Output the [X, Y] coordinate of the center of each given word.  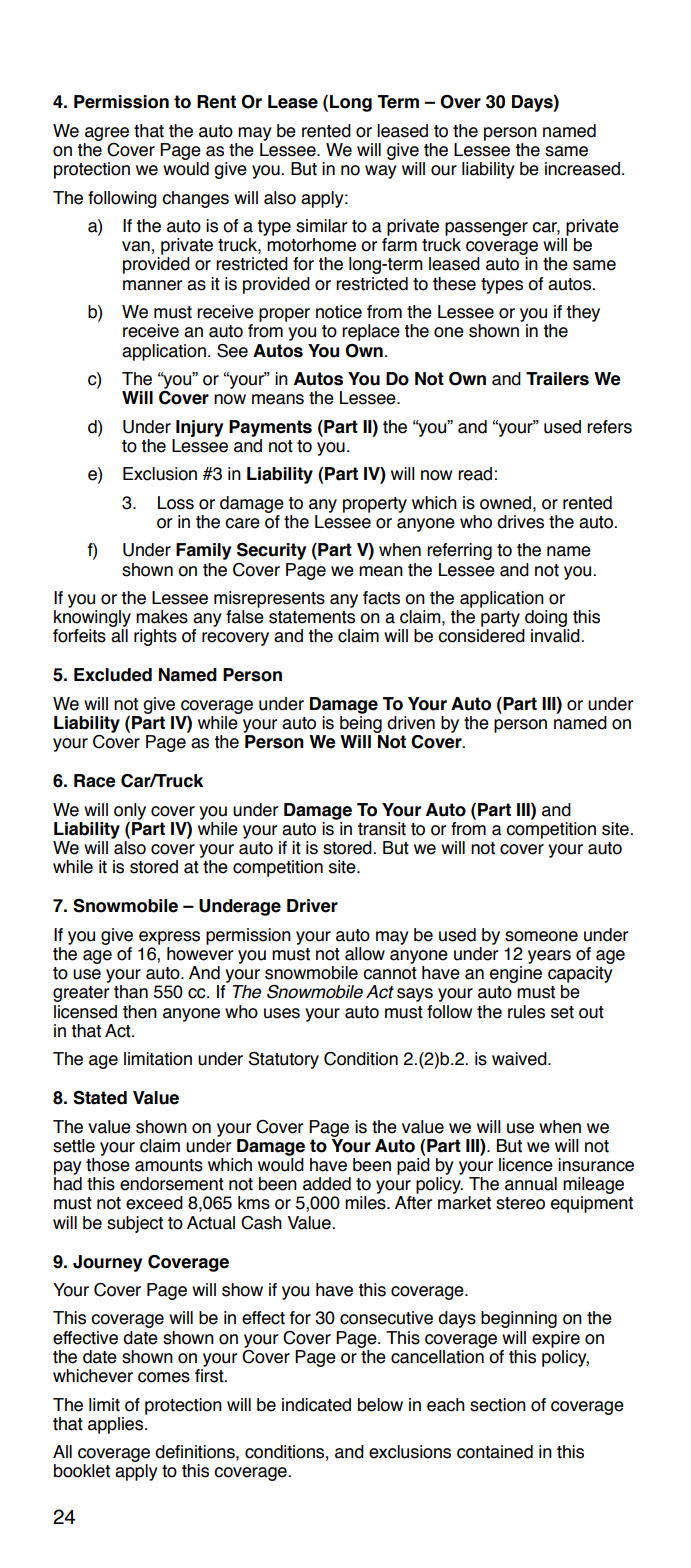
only [130, 811]
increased [582, 169]
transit [382, 829]
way [381, 172]
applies [117, 1424]
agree [107, 134]
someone [541, 936]
